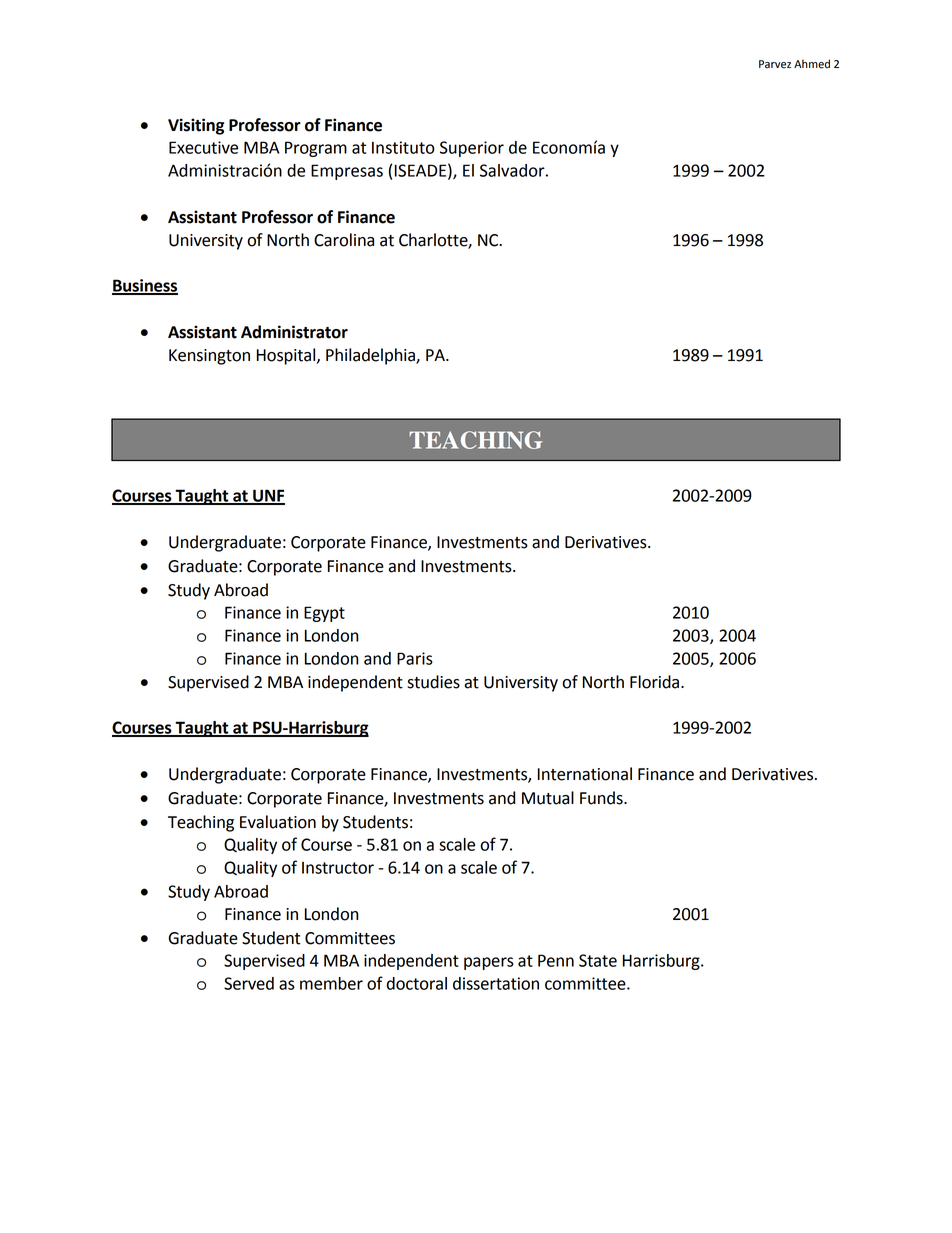 Image resolution: width=952 pixels, height=1233 pixels. I want to click on papers, so click(489, 963).
